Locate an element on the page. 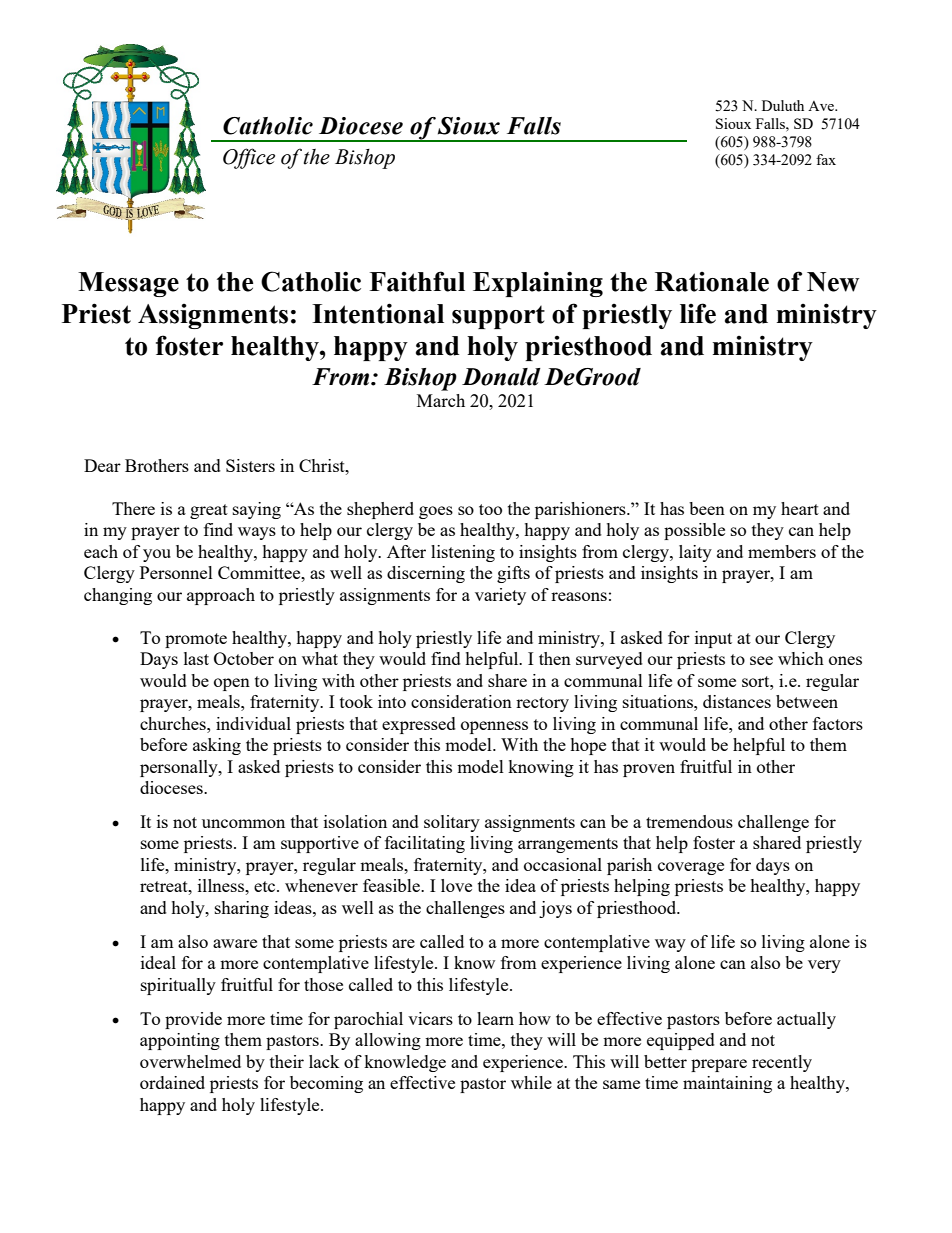 The width and height of the image is (952, 1233). March is located at coordinates (441, 400).
